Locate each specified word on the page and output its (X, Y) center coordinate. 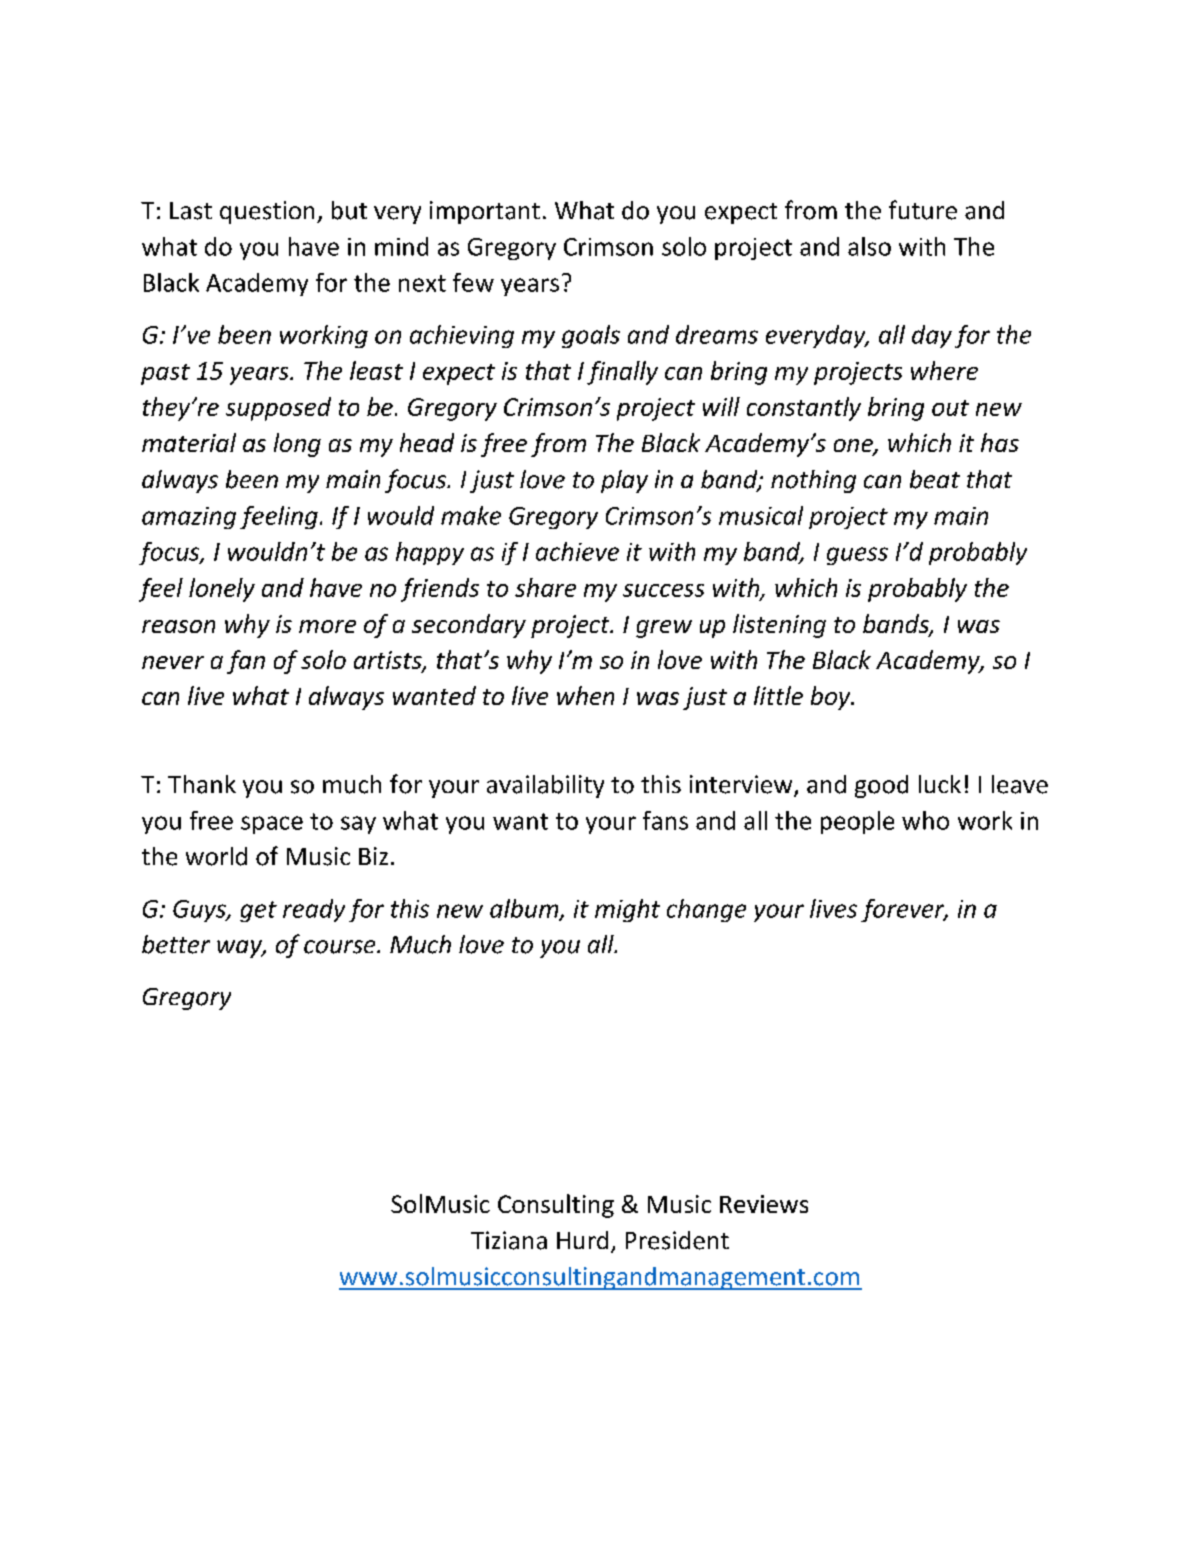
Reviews (764, 1204)
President (677, 1240)
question (267, 212)
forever (904, 910)
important (485, 212)
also (869, 246)
